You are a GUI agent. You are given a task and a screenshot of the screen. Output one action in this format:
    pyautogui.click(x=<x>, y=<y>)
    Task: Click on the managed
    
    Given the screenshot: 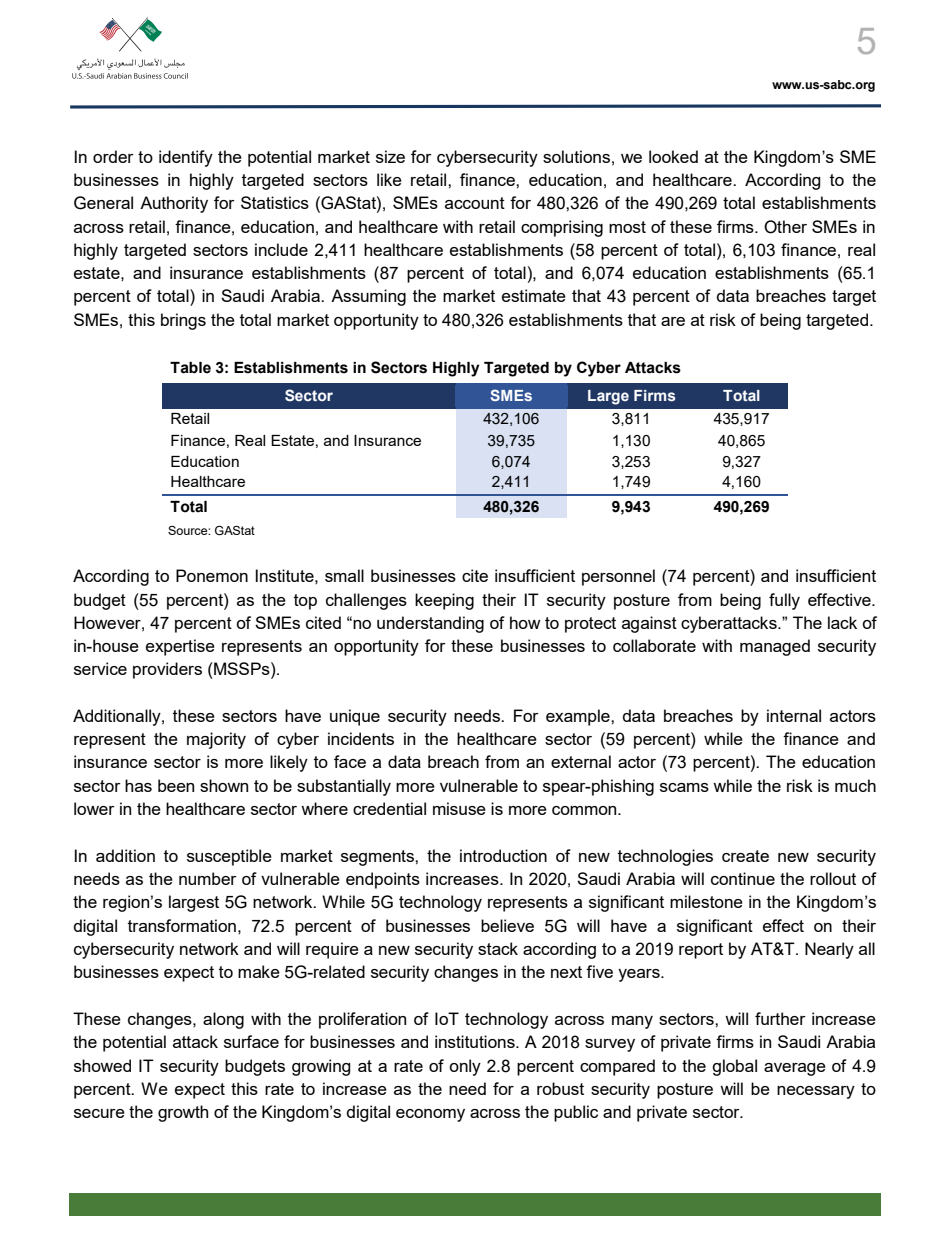 What is the action you would take?
    pyautogui.click(x=775, y=647)
